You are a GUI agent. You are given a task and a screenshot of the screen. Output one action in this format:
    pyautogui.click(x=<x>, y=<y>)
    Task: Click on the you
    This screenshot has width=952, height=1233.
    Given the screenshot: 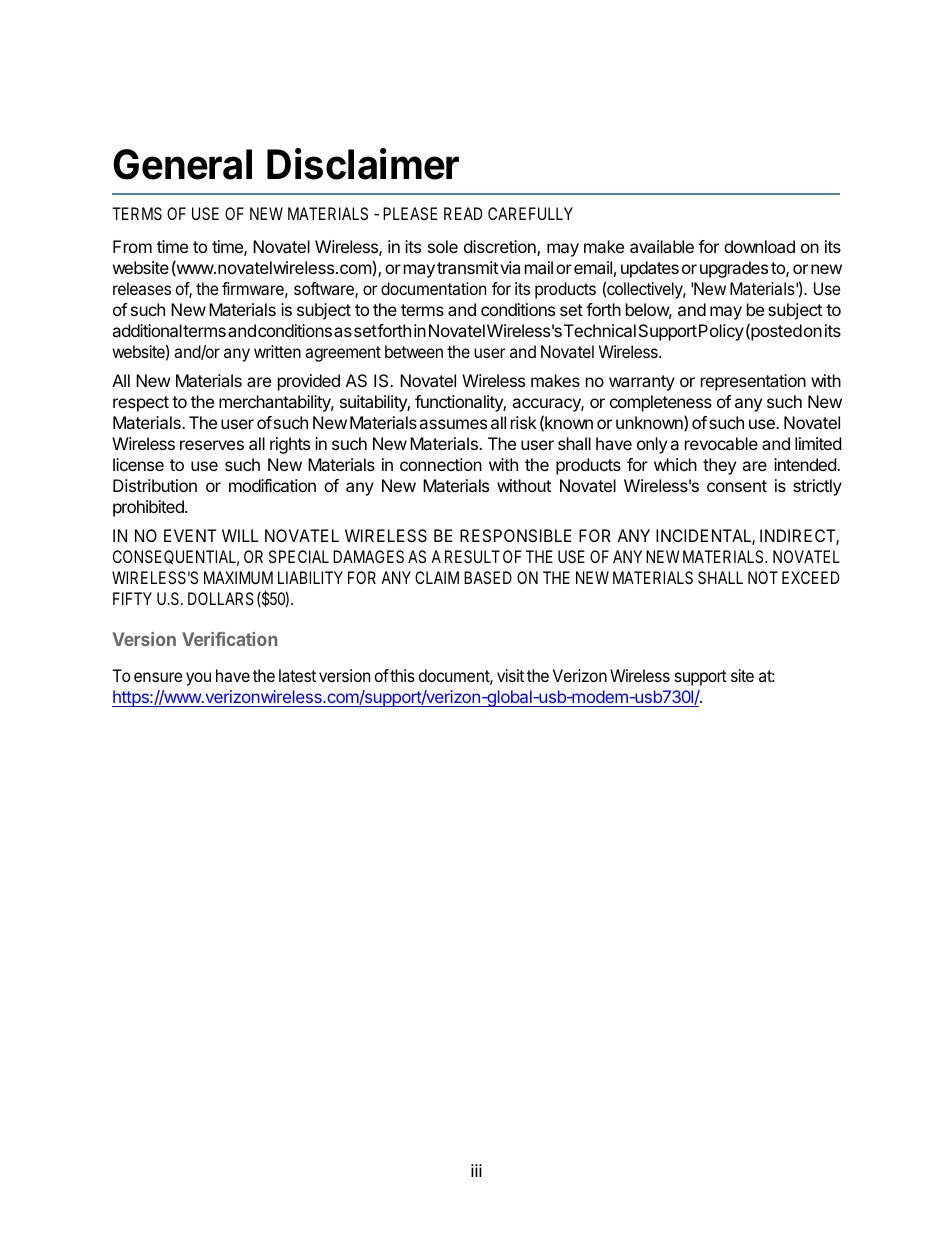 What is the action you would take?
    pyautogui.click(x=198, y=679)
